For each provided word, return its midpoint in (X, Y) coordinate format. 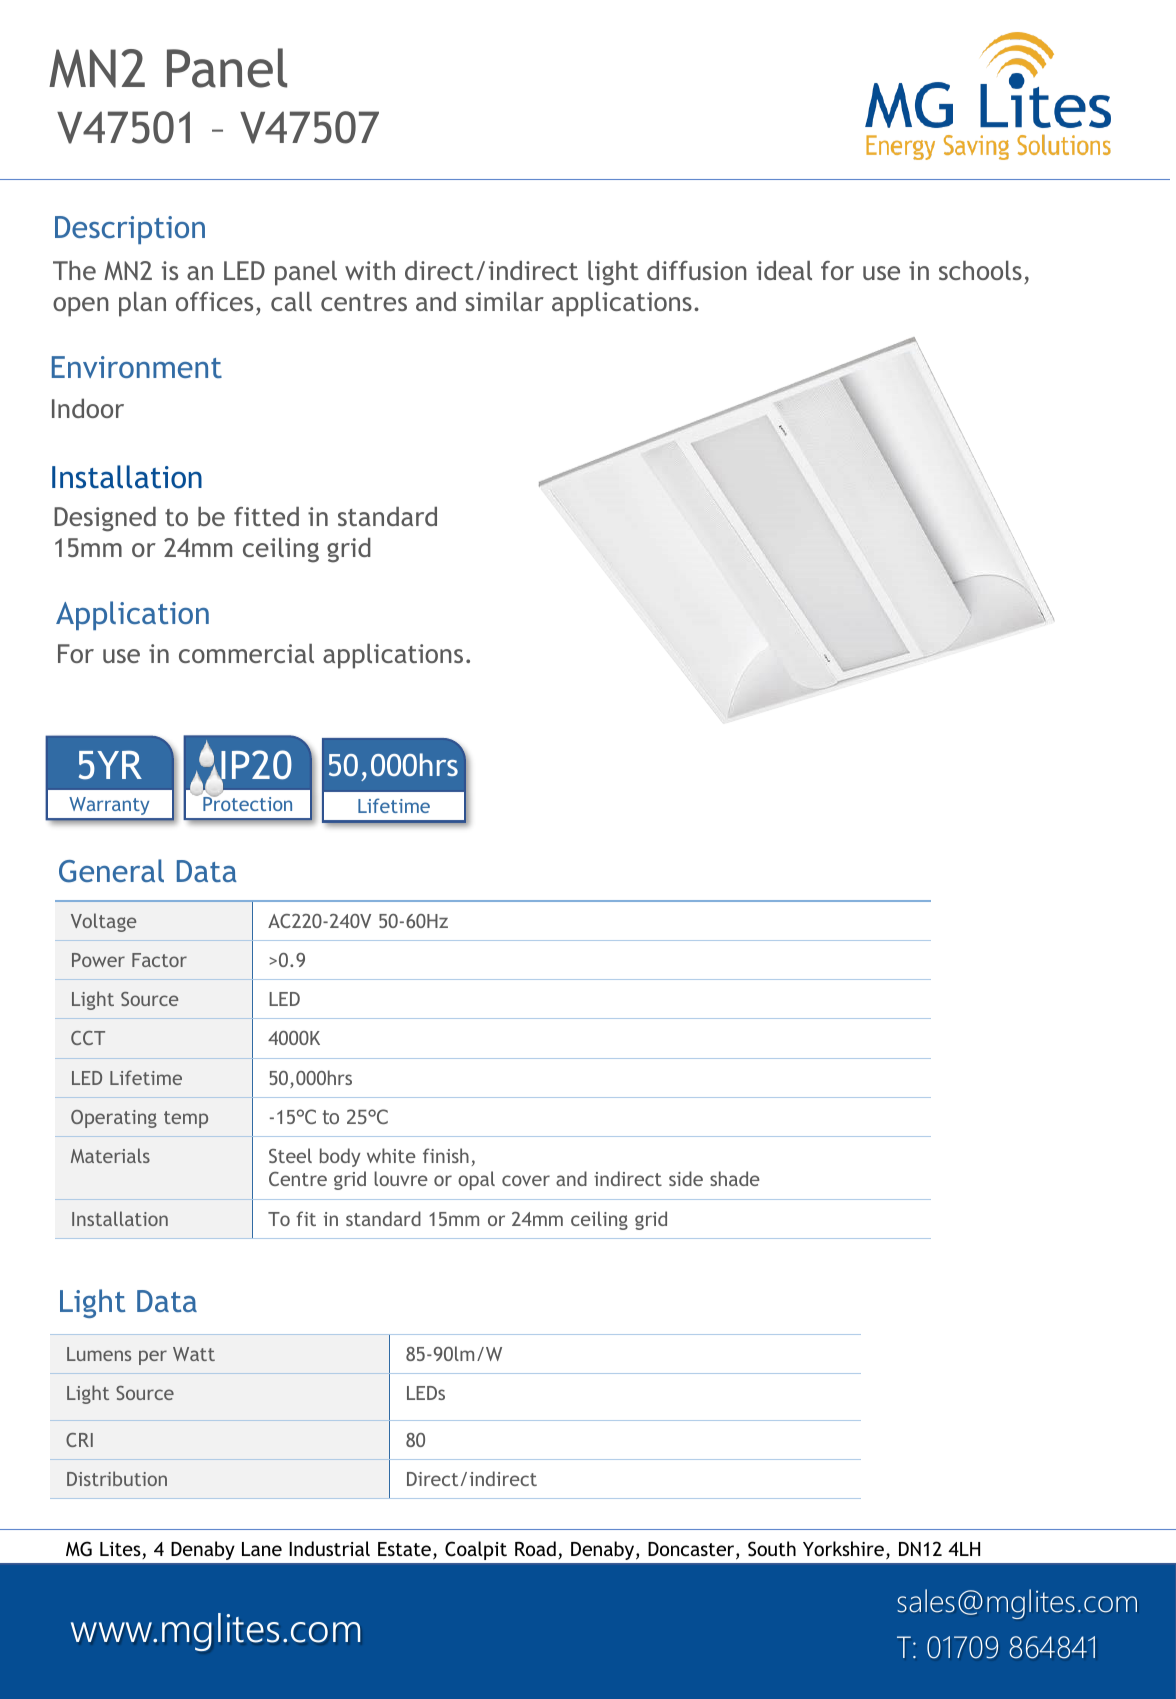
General (111, 871)
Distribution (117, 1478)
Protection (247, 803)
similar (504, 301)
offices (214, 301)
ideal (784, 270)
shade (735, 1178)
